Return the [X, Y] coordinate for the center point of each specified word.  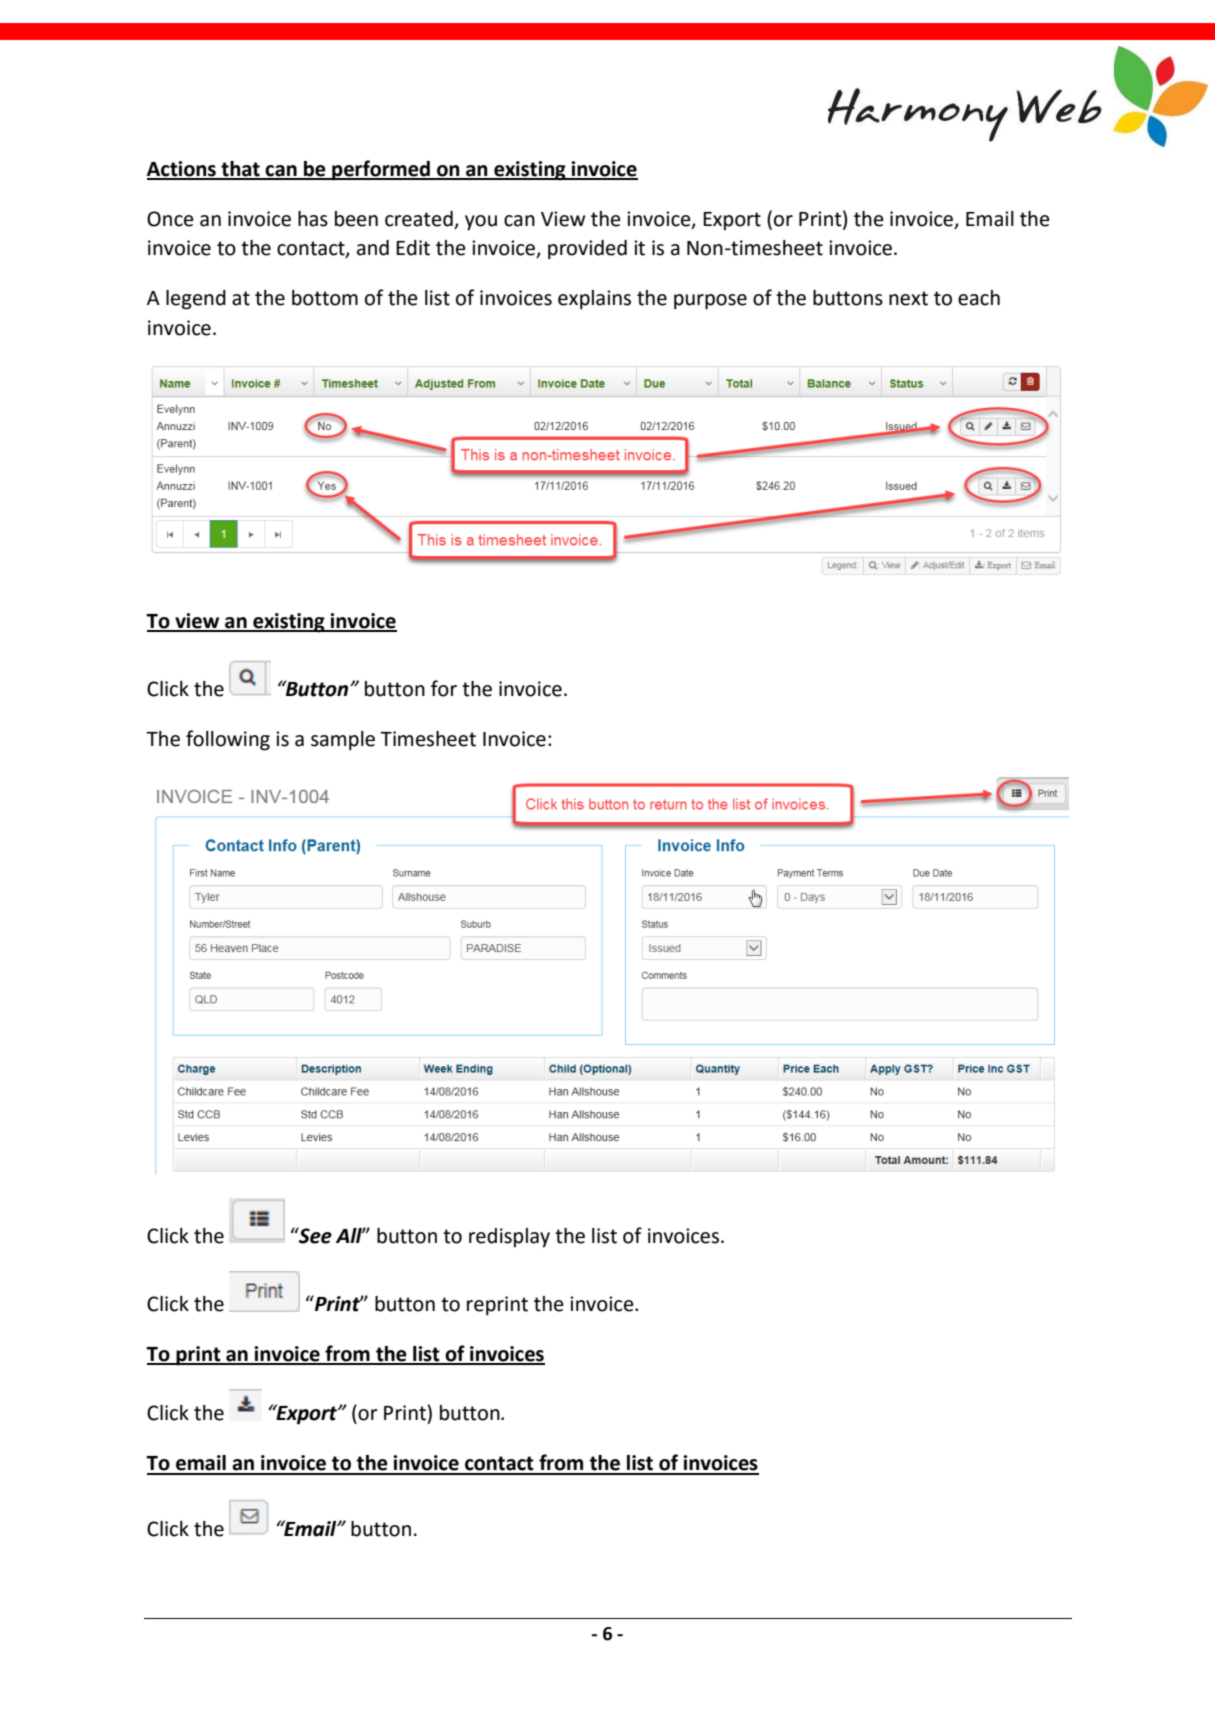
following [228, 740]
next [908, 298]
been [356, 219]
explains [594, 300]
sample [343, 741]
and [373, 248]
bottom [325, 298]
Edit [413, 248]
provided [587, 250]
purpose [710, 302]
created [419, 219]
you [481, 223]
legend [196, 300]
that [240, 170]
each [979, 298]
